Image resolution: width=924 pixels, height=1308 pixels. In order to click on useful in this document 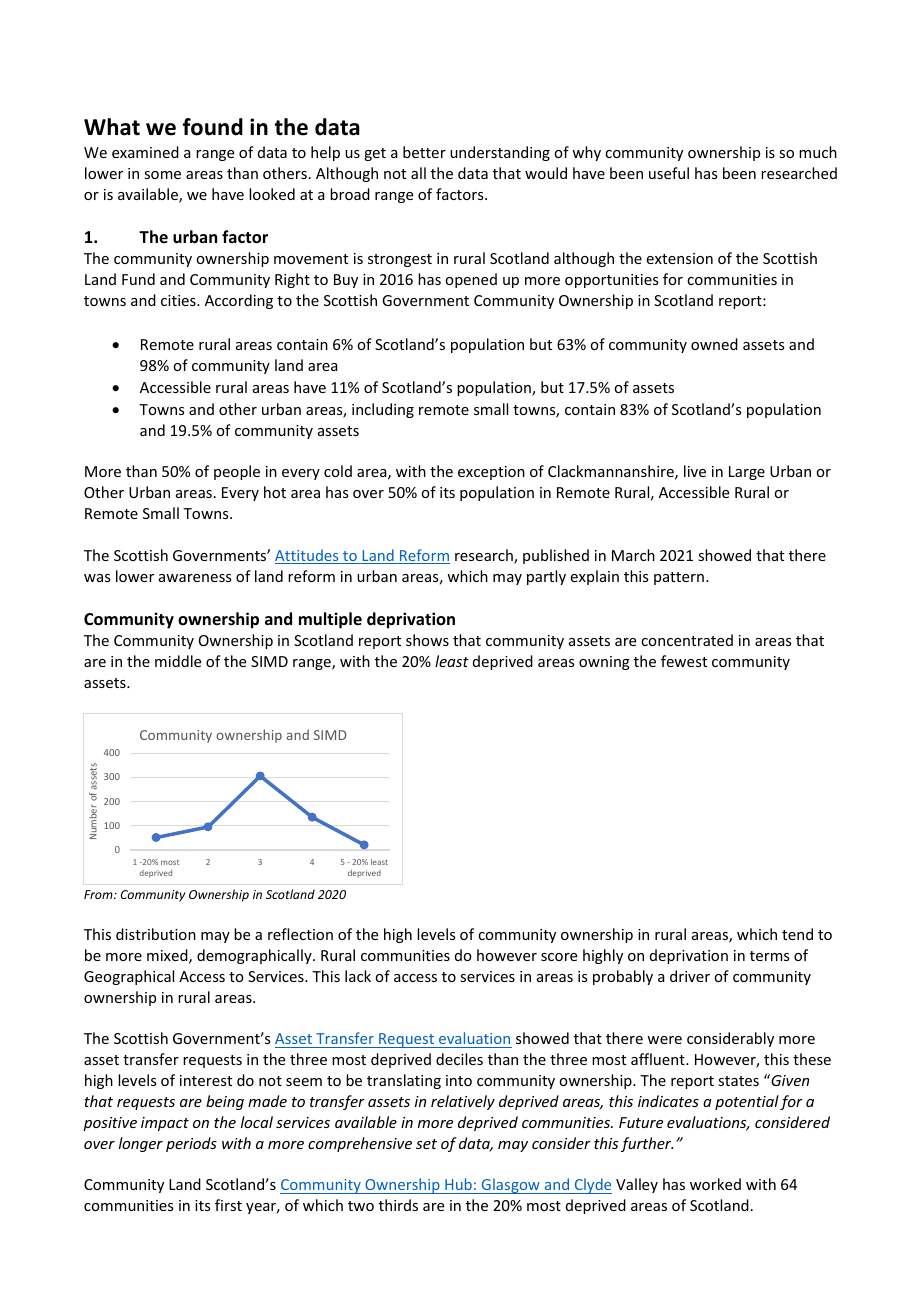, I will do `click(669, 173)`.
